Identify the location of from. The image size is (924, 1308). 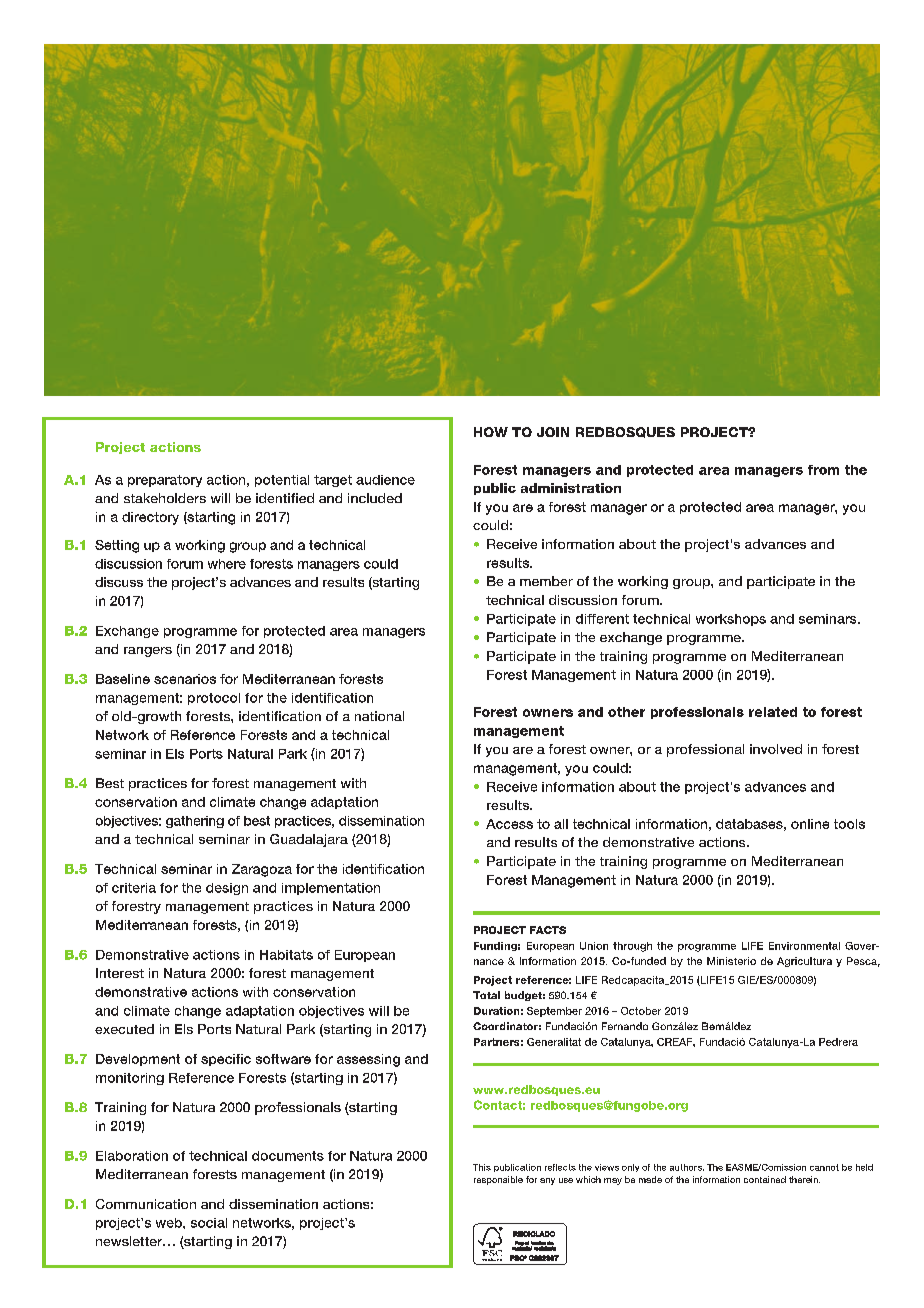
(823, 470).
